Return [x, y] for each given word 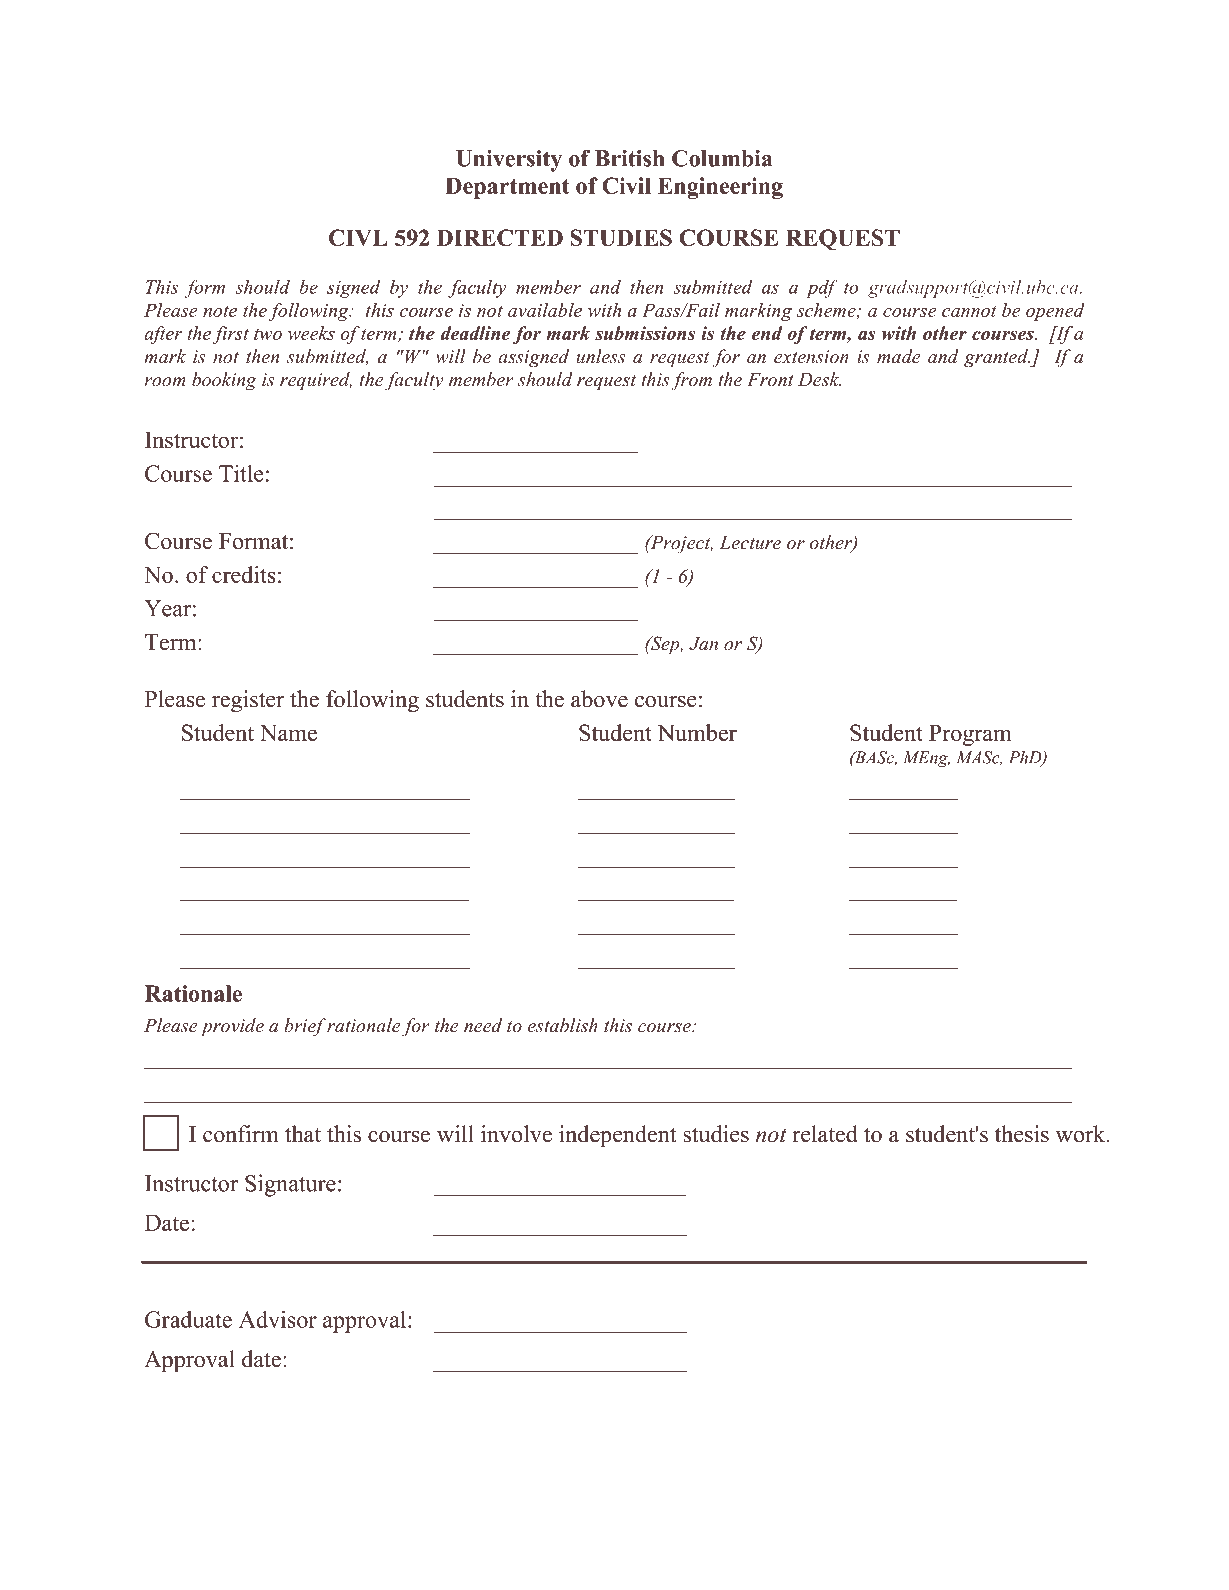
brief [305, 1027]
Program [970, 735]
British [629, 158]
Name [288, 732]
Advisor [278, 1319]
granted [997, 358]
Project [680, 544]
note [220, 311]
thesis [1022, 1134]
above [599, 699]
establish [563, 1025]
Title [241, 473]
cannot [969, 311]
